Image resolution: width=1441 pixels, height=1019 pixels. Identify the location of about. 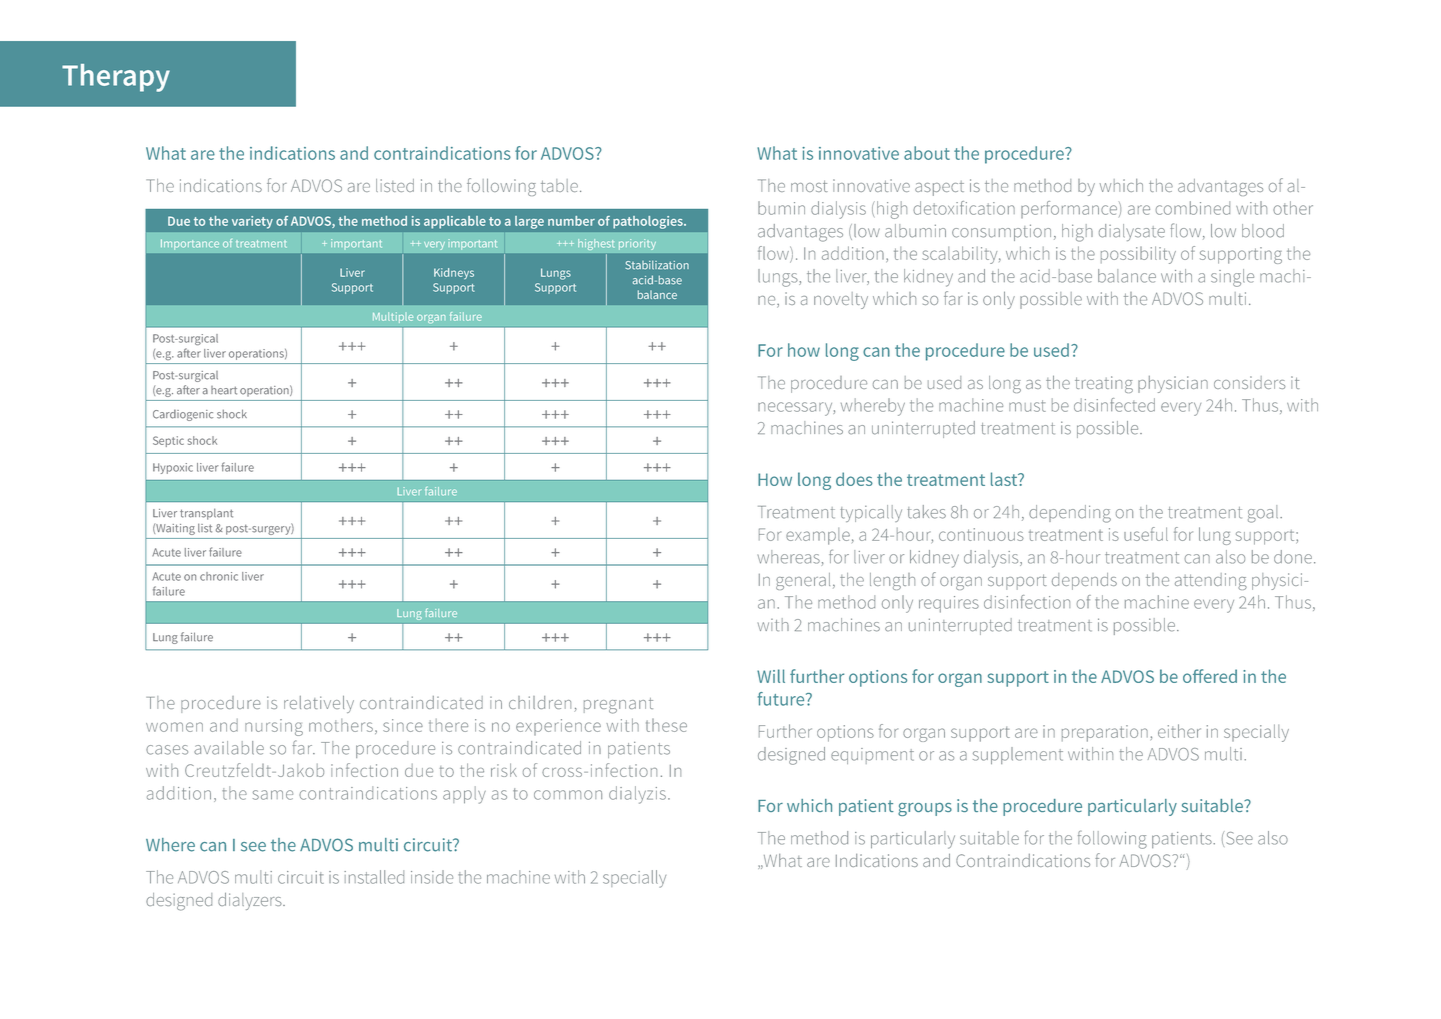
(927, 153).
